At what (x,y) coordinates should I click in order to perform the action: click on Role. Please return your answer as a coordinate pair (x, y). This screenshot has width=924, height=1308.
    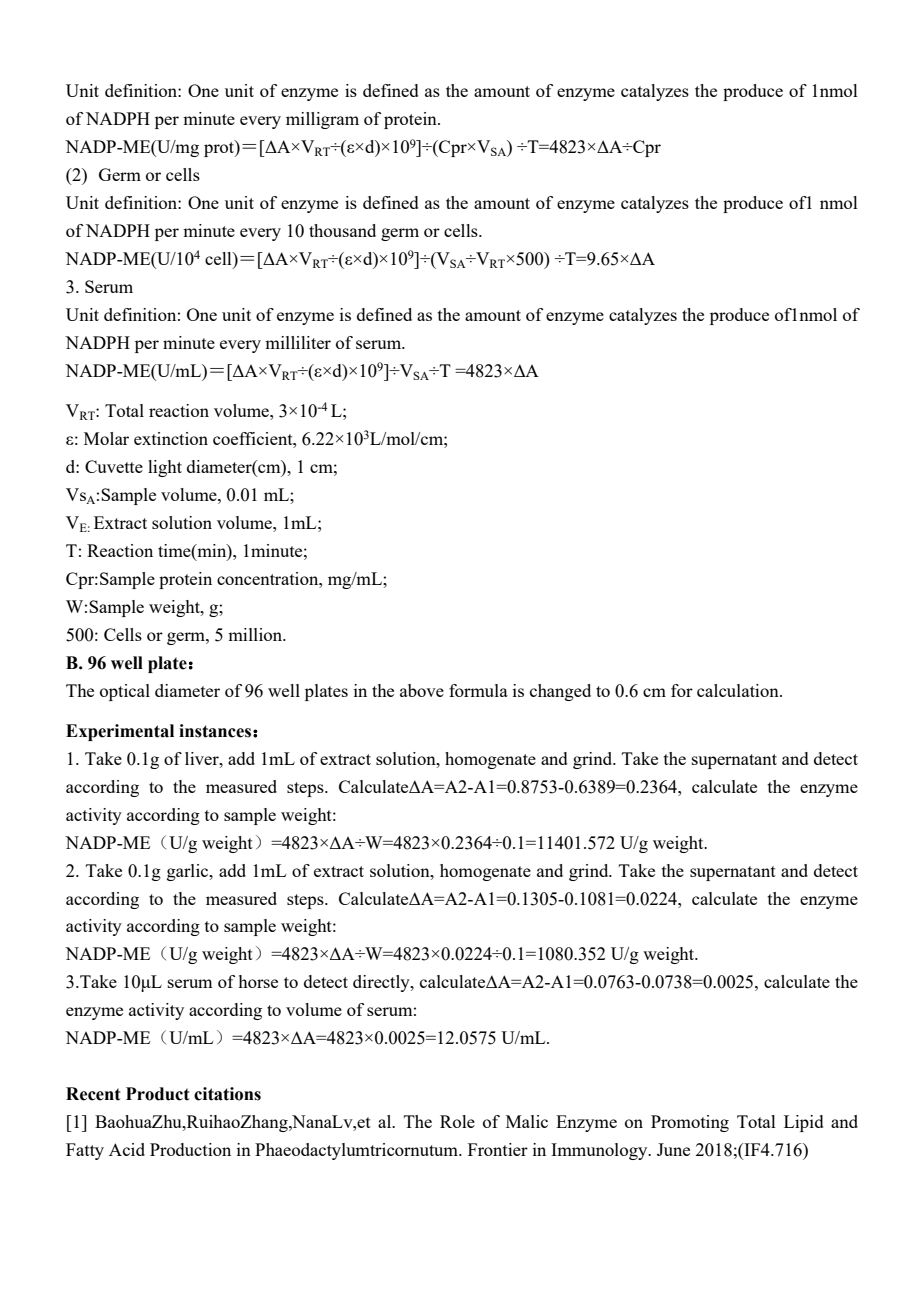
    Looking at the image, I should click on (457, 1121).
